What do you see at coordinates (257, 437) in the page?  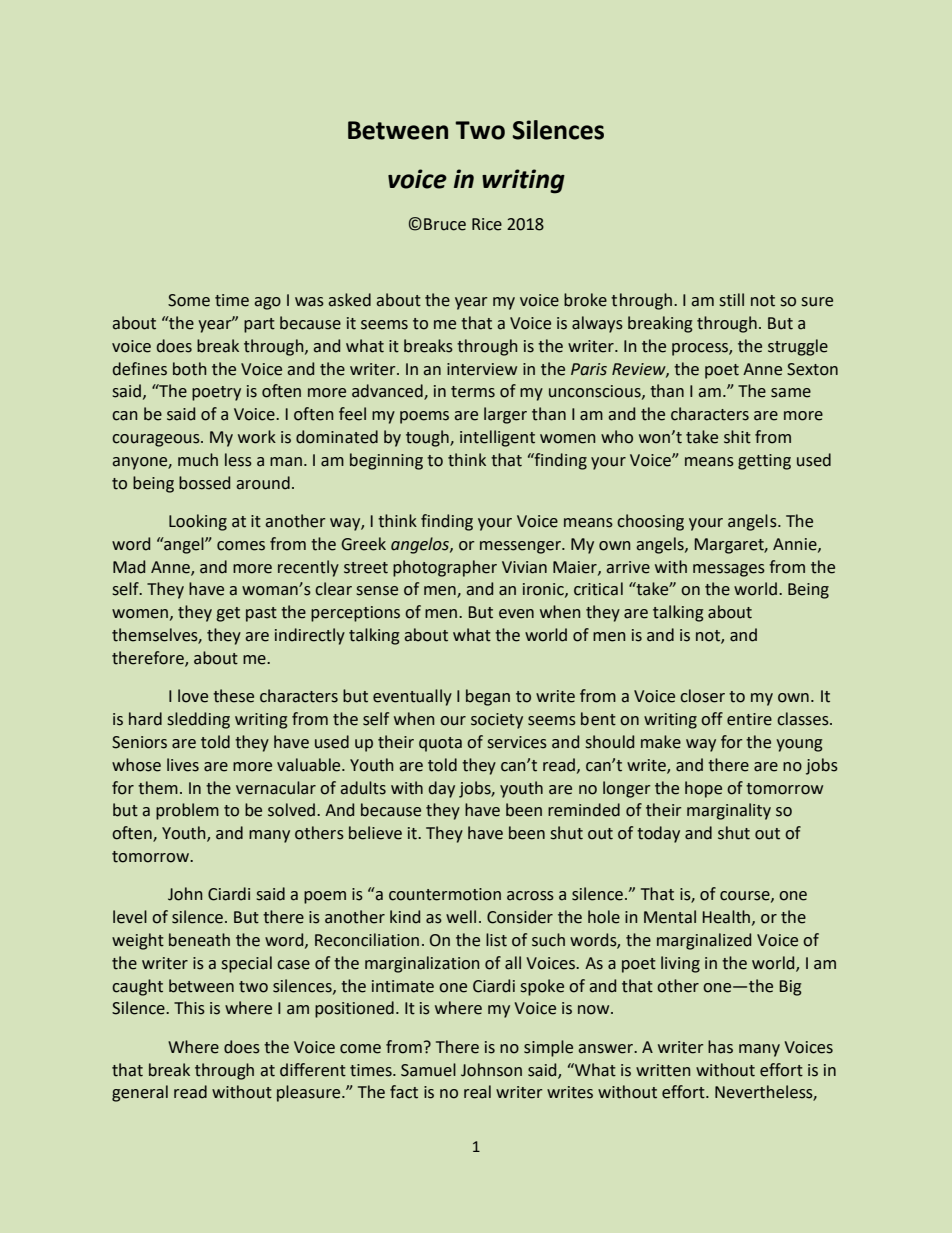 I see `work` at bounding box center [257, 437].
